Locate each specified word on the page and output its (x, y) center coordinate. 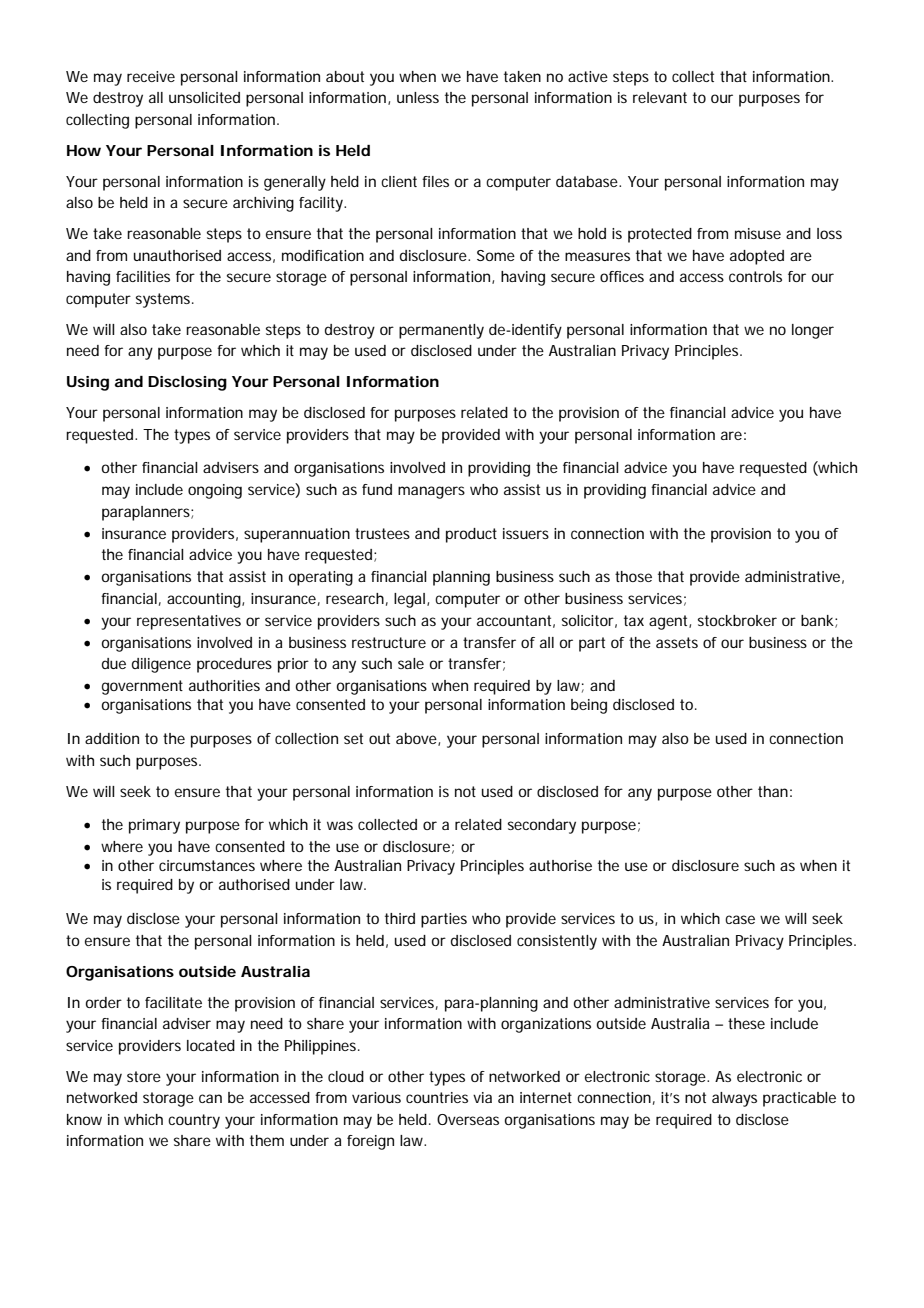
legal (409, 600)
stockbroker (737, 620)
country (194, 1121)
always (734, 1099)
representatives (189, 622)
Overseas (468, 1119)
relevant (660, 97)
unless (418, 97)
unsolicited (204, 97)
